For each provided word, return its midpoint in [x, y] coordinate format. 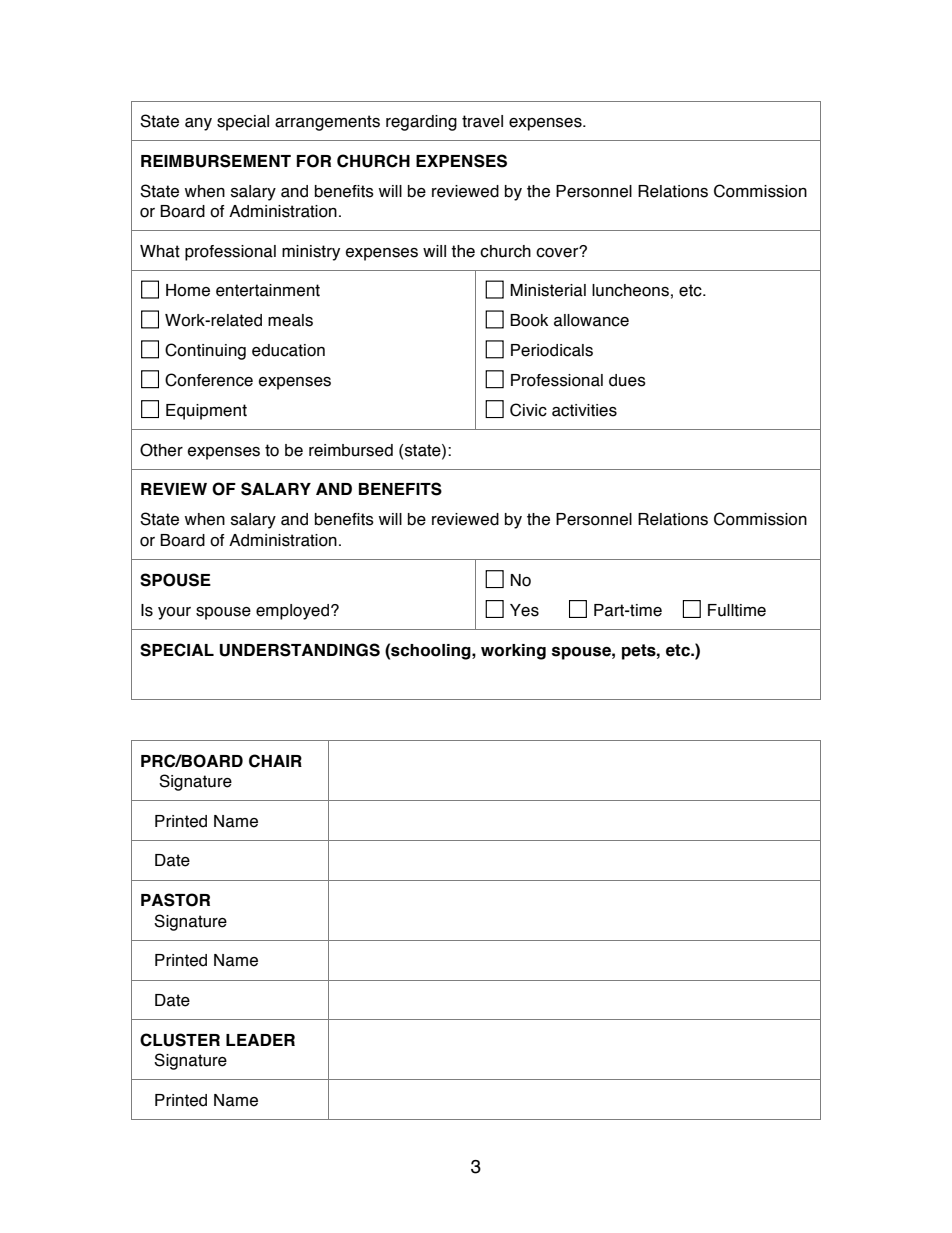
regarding [421, 123]
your [174, 613]
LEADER [260, 1040]
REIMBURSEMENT [216, 161]
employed [292, 612]
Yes [524, 610]
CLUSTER [180, 1040]
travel [482, 121]
